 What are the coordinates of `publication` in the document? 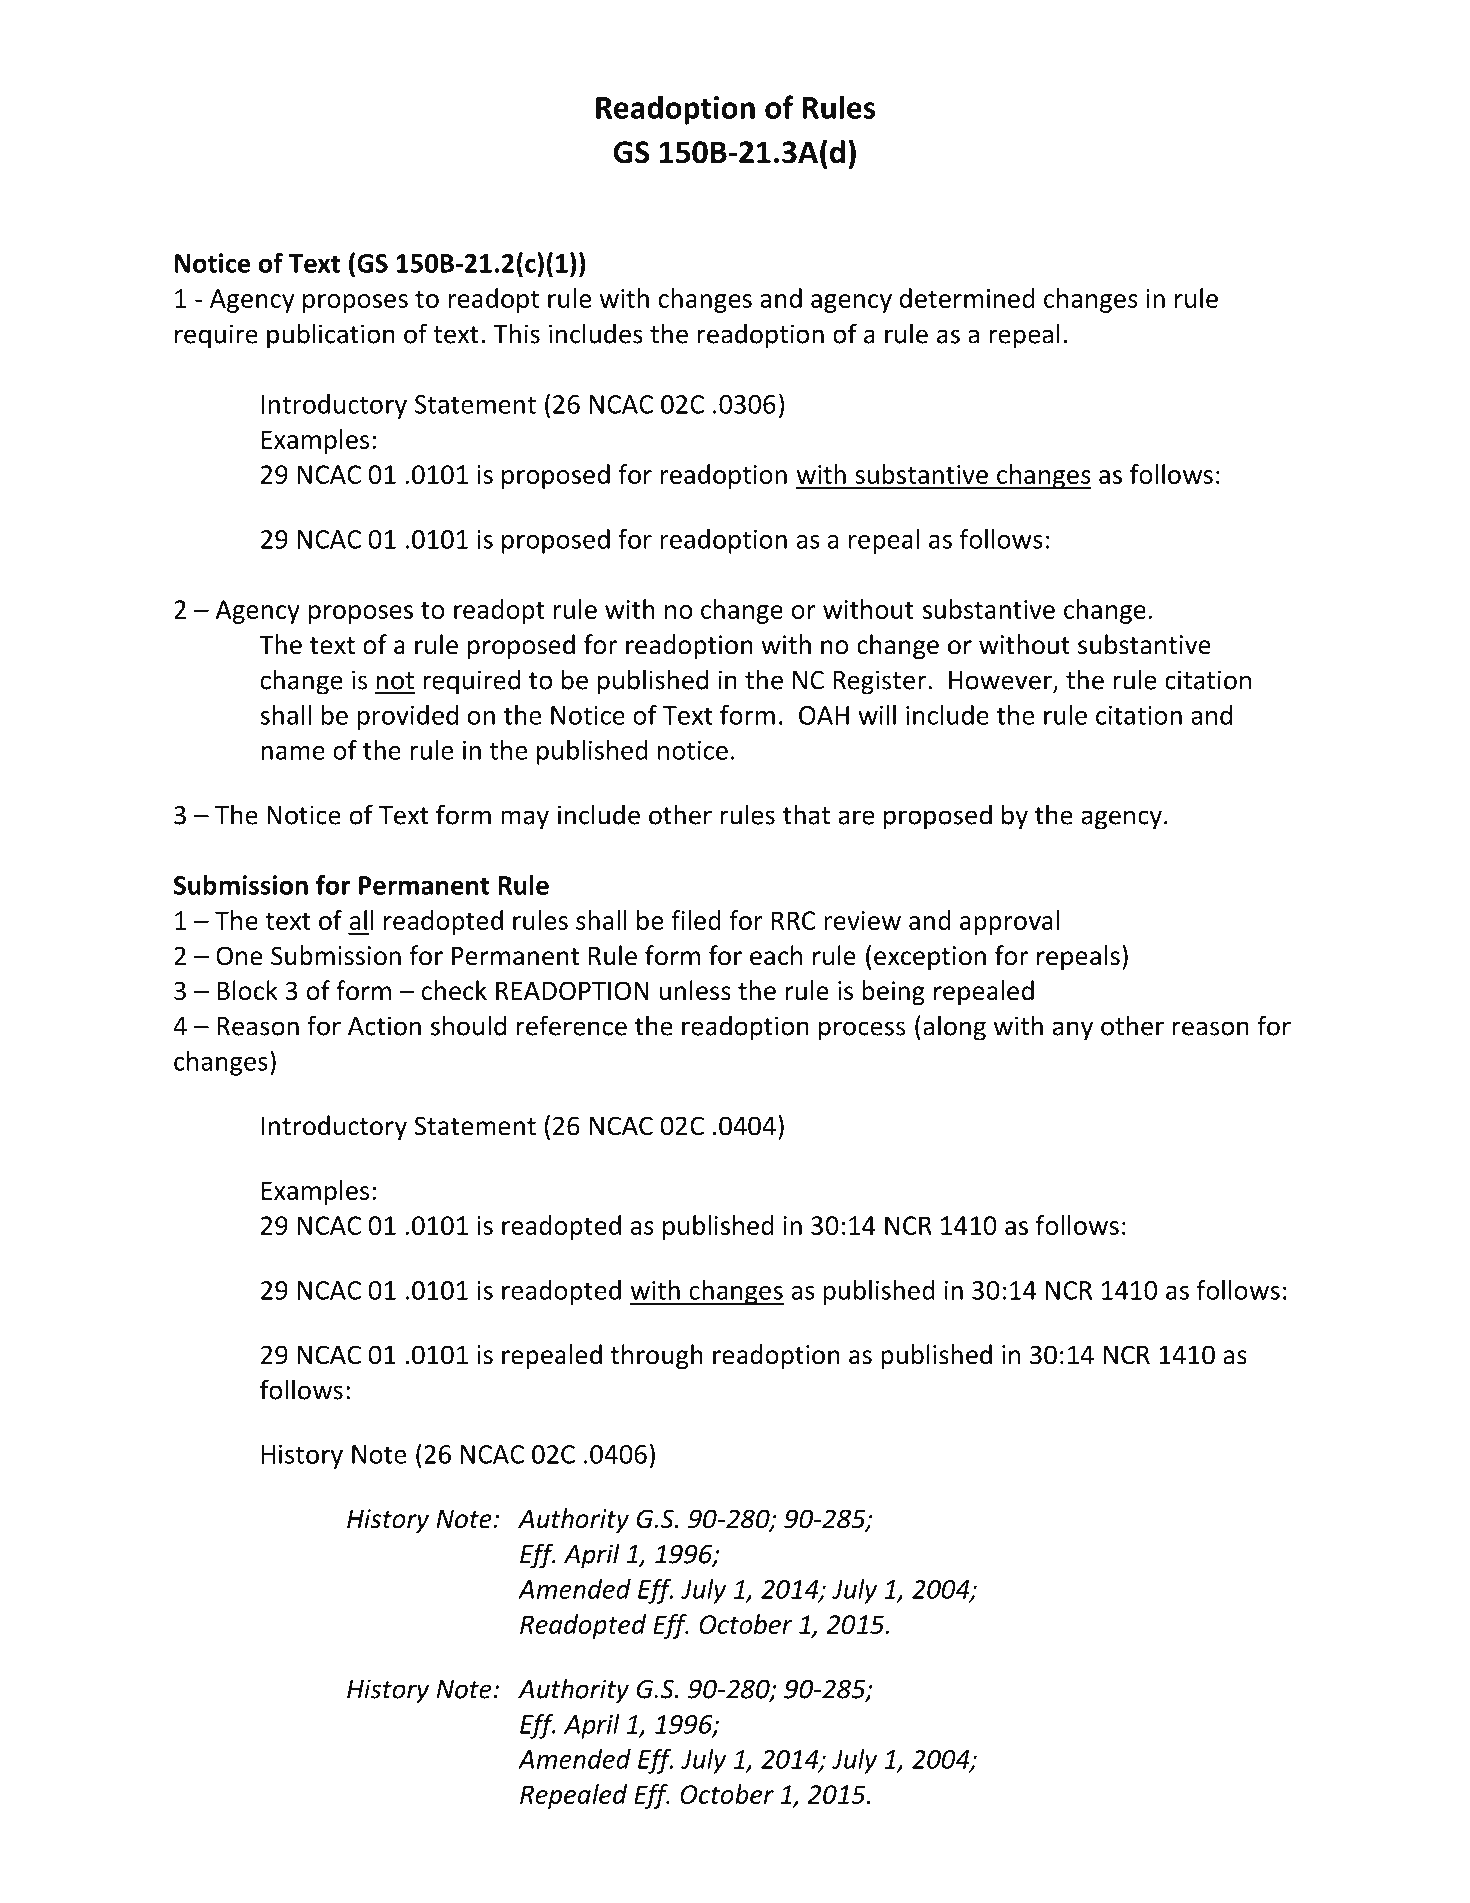 It's located at (331, 336).
